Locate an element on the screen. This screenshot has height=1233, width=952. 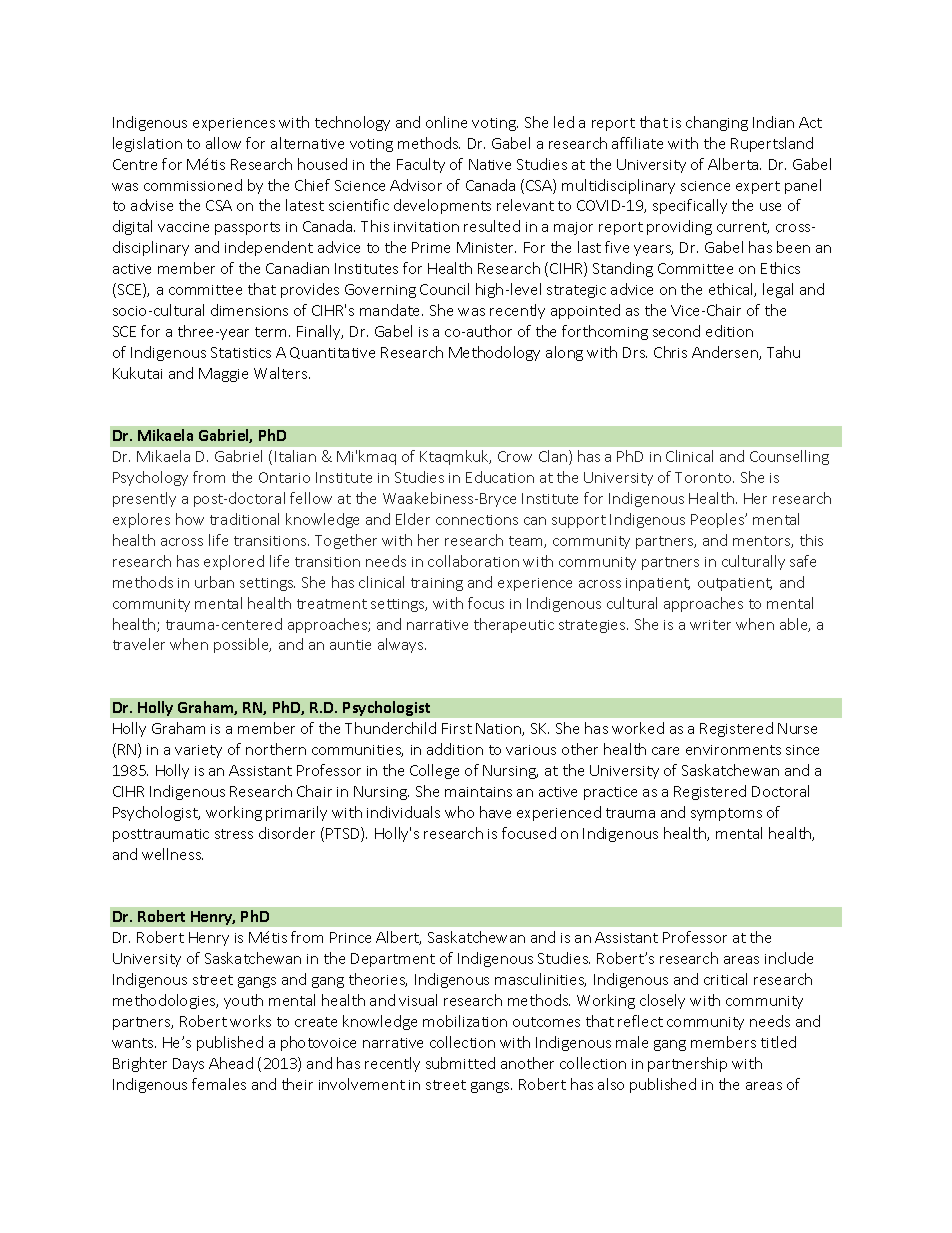
stress is located at coordinates (234, 834).
